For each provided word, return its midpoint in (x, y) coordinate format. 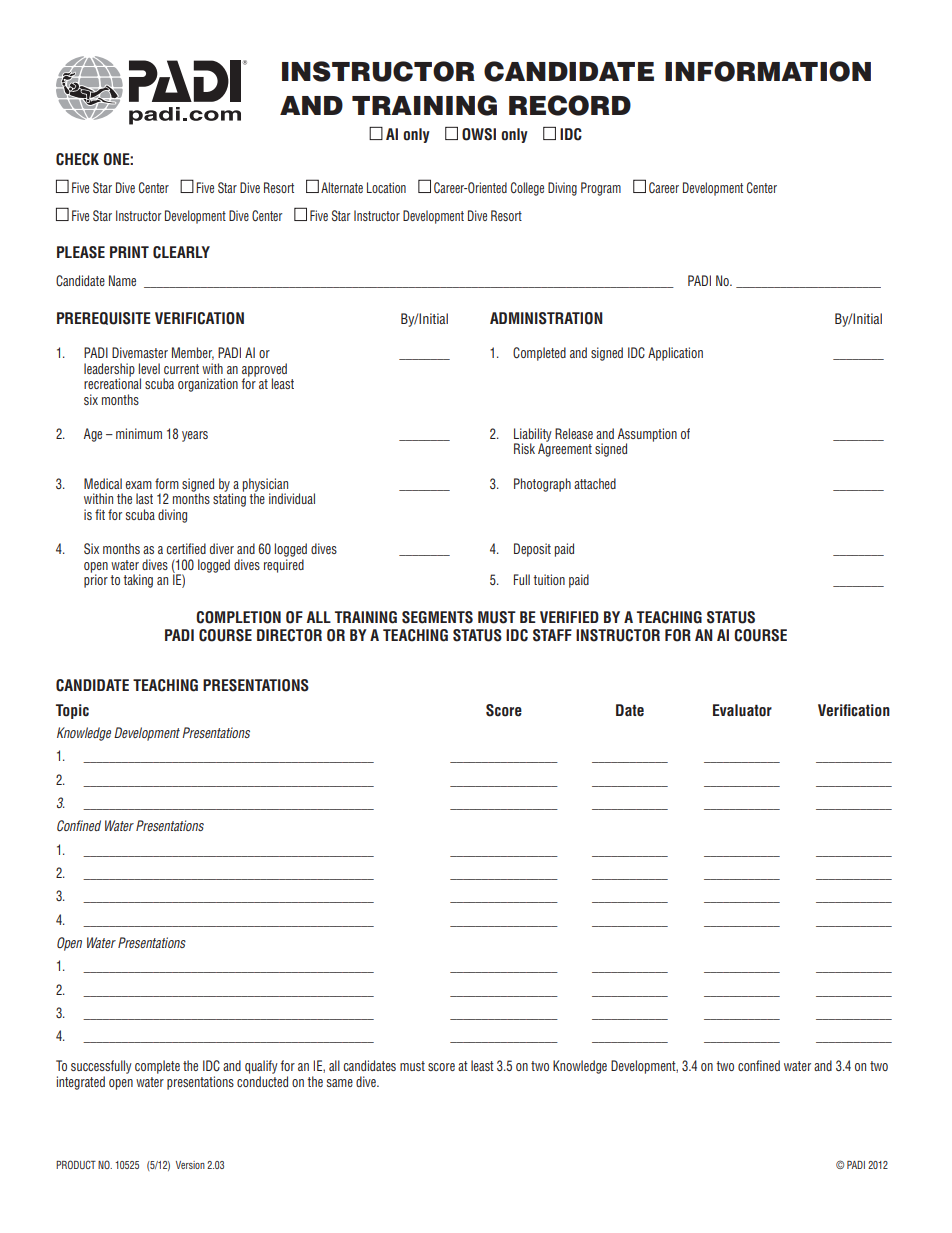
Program (601, 189)
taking (138, 581)
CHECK (77, 159)
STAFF (552, 635)
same (340, 1083)
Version (190, 1165)
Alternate (342, 187)
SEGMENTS (437, 617)
